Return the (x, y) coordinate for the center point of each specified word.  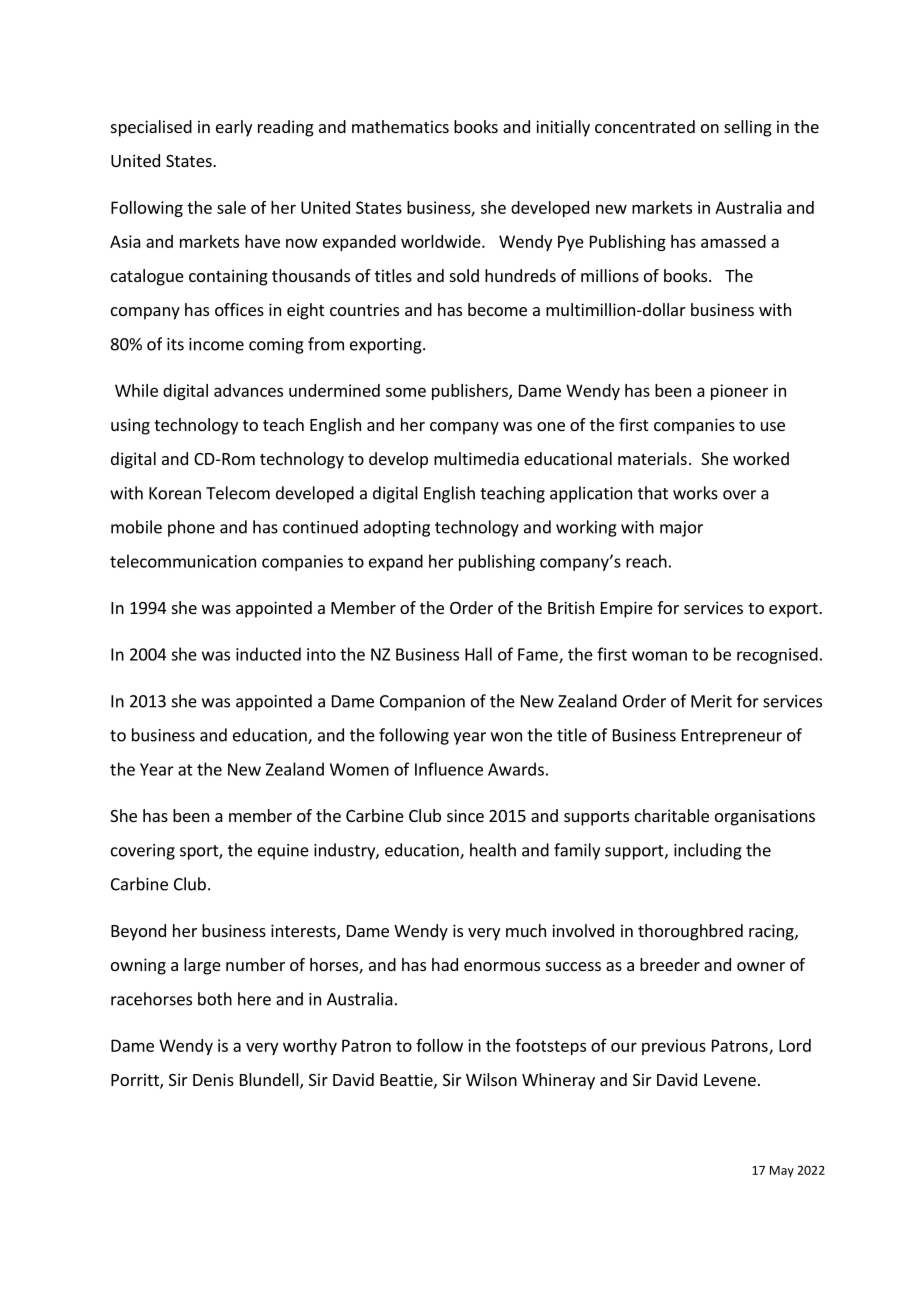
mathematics (400, 126)
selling (748, 128)
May (782, 1171)
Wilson (491, 1079)
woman (659, 656)
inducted (268, 654)
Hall (478, 654)
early (234, 128)
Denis (213, 1079)
